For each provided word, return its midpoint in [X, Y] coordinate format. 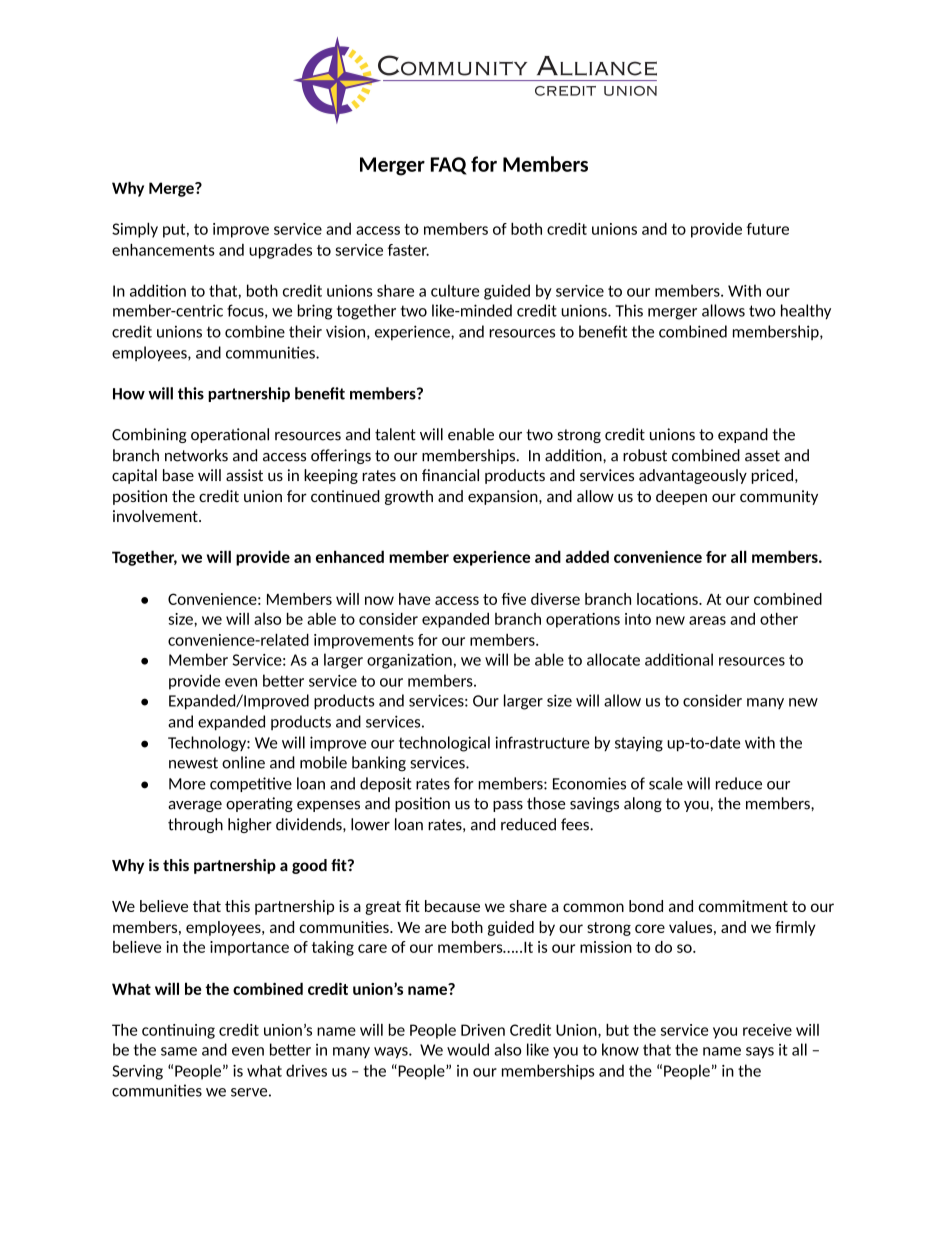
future [768, 229]
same [179, 1051]
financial [450, 475]
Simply [135, 230]
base [178, 475]
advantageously [693, 476]
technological [444, 744]
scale [666, 783]
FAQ [449, 166]
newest [193, 763]
